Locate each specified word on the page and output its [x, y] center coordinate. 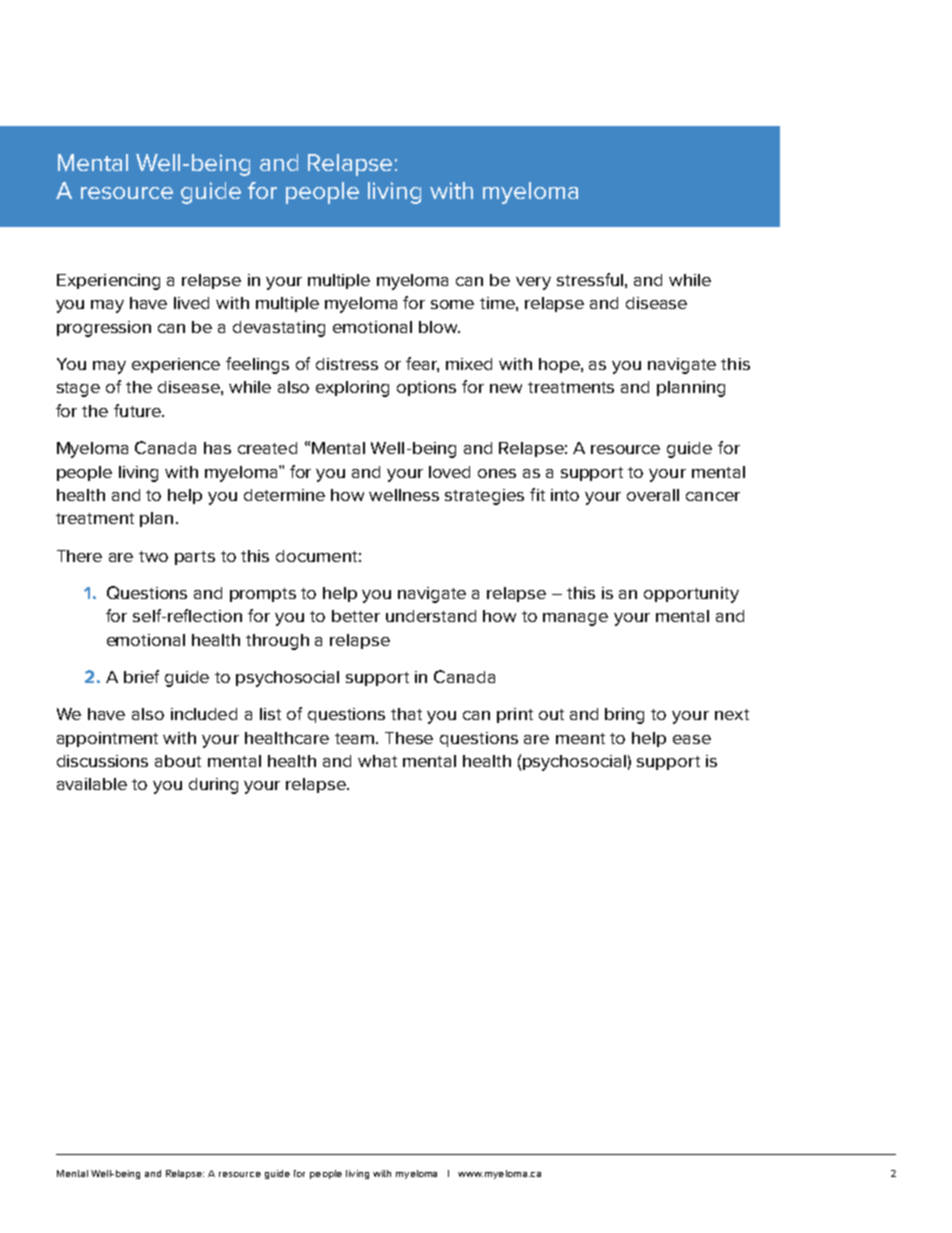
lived [191, 303]
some [452, 304]
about [178, 761]
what [377, 761]
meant [580, 738]
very [533, 283]
